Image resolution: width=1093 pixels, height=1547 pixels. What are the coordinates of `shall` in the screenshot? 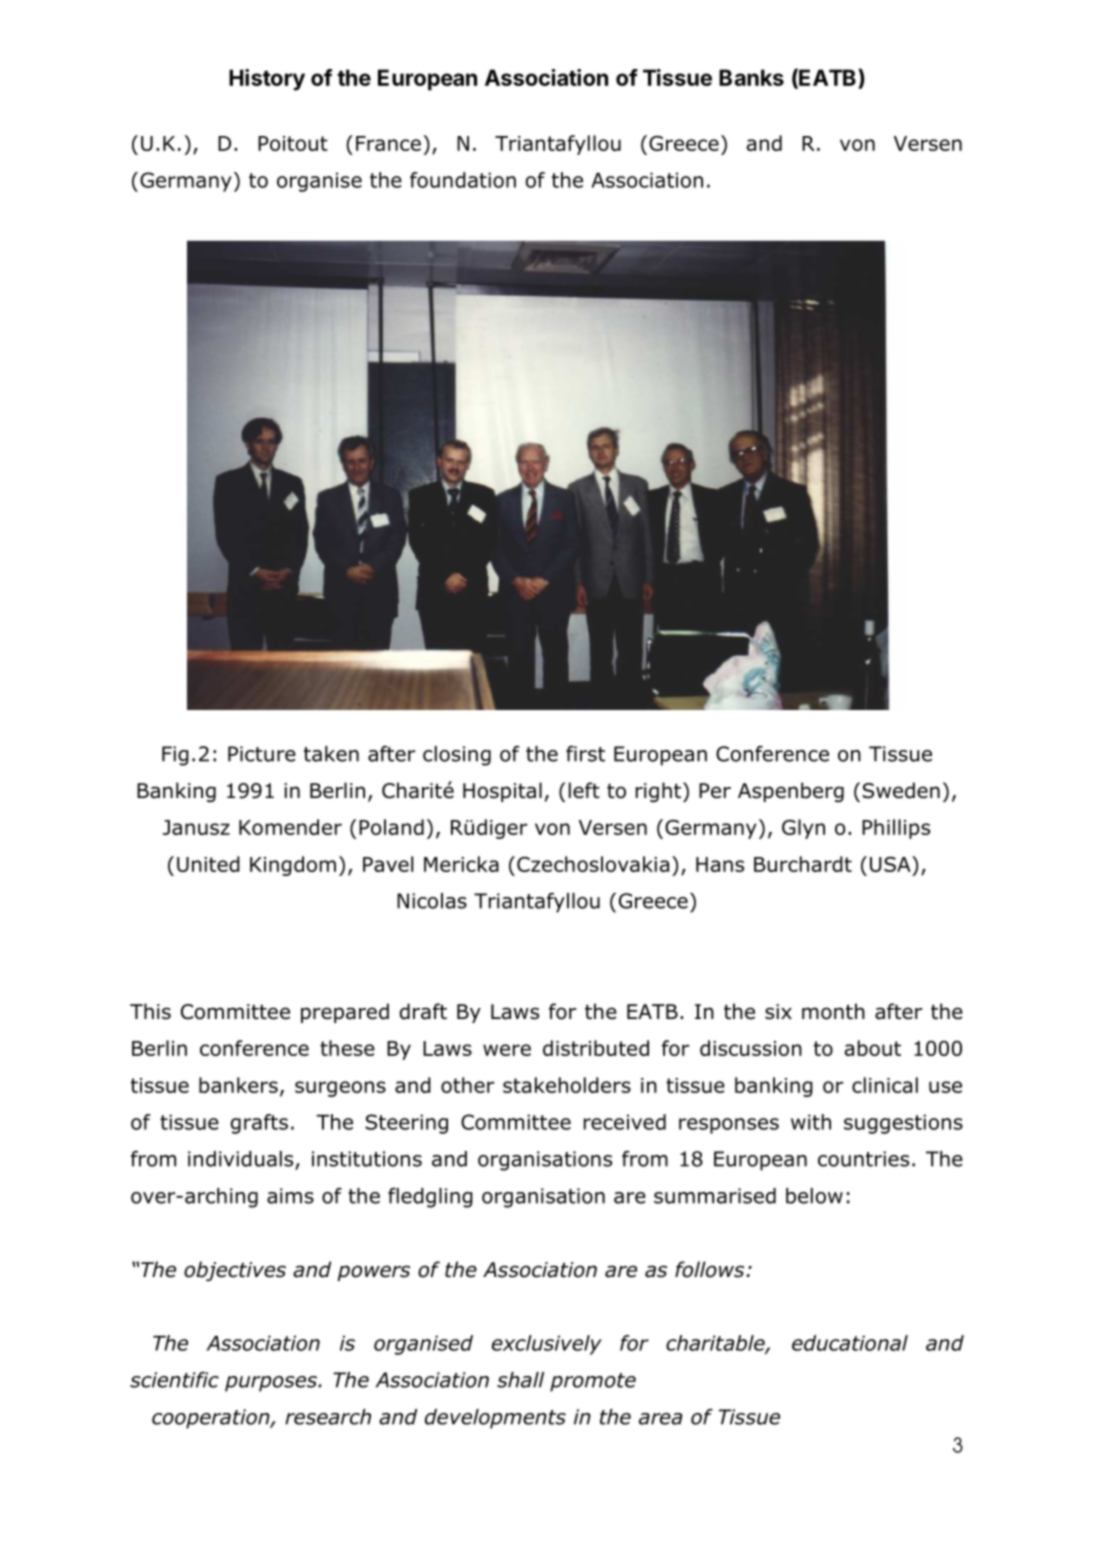 It's located at (520, 1380).
